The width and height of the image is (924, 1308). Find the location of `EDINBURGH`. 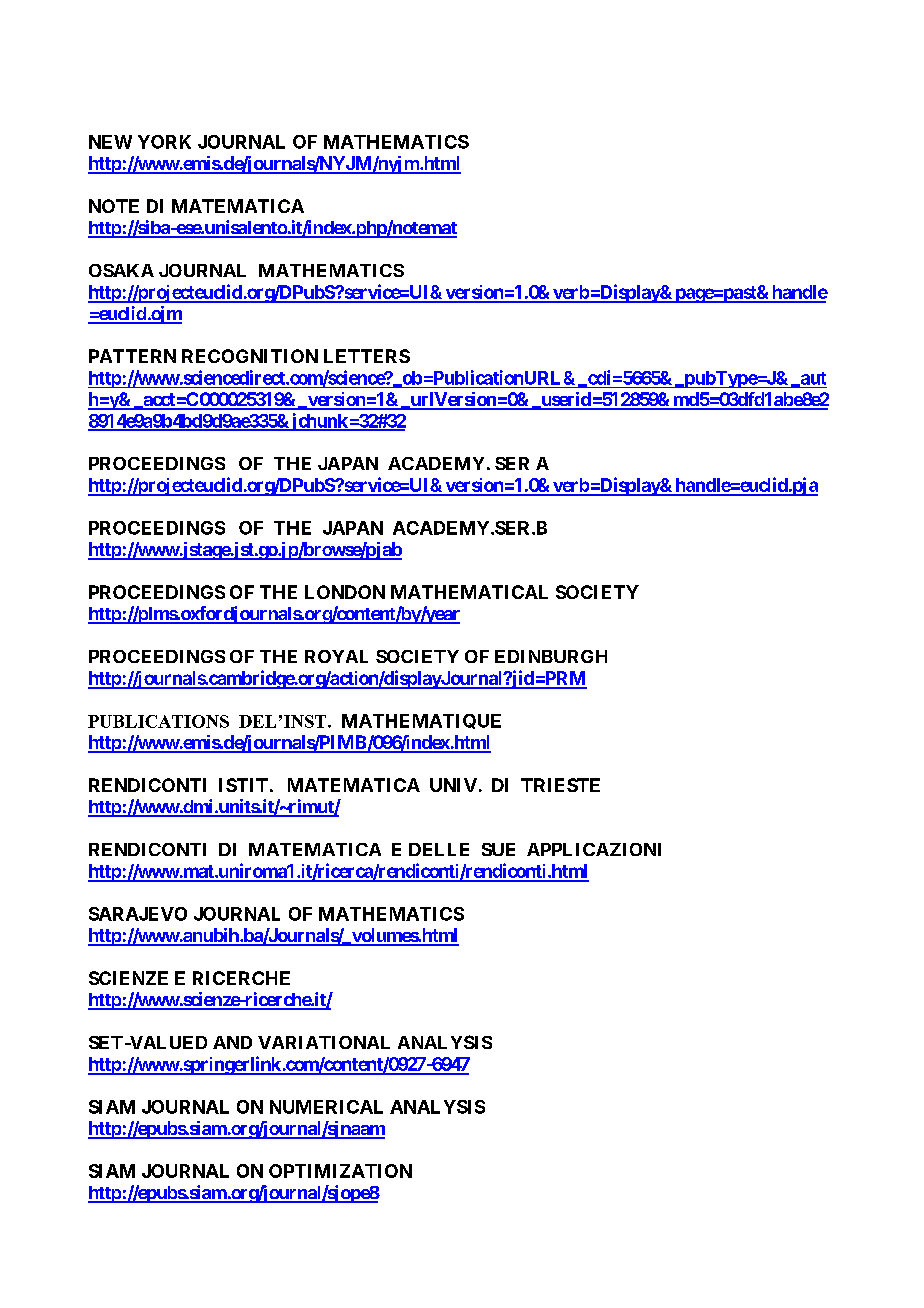

EDINBURGH is located at coordinates (551, 656).
